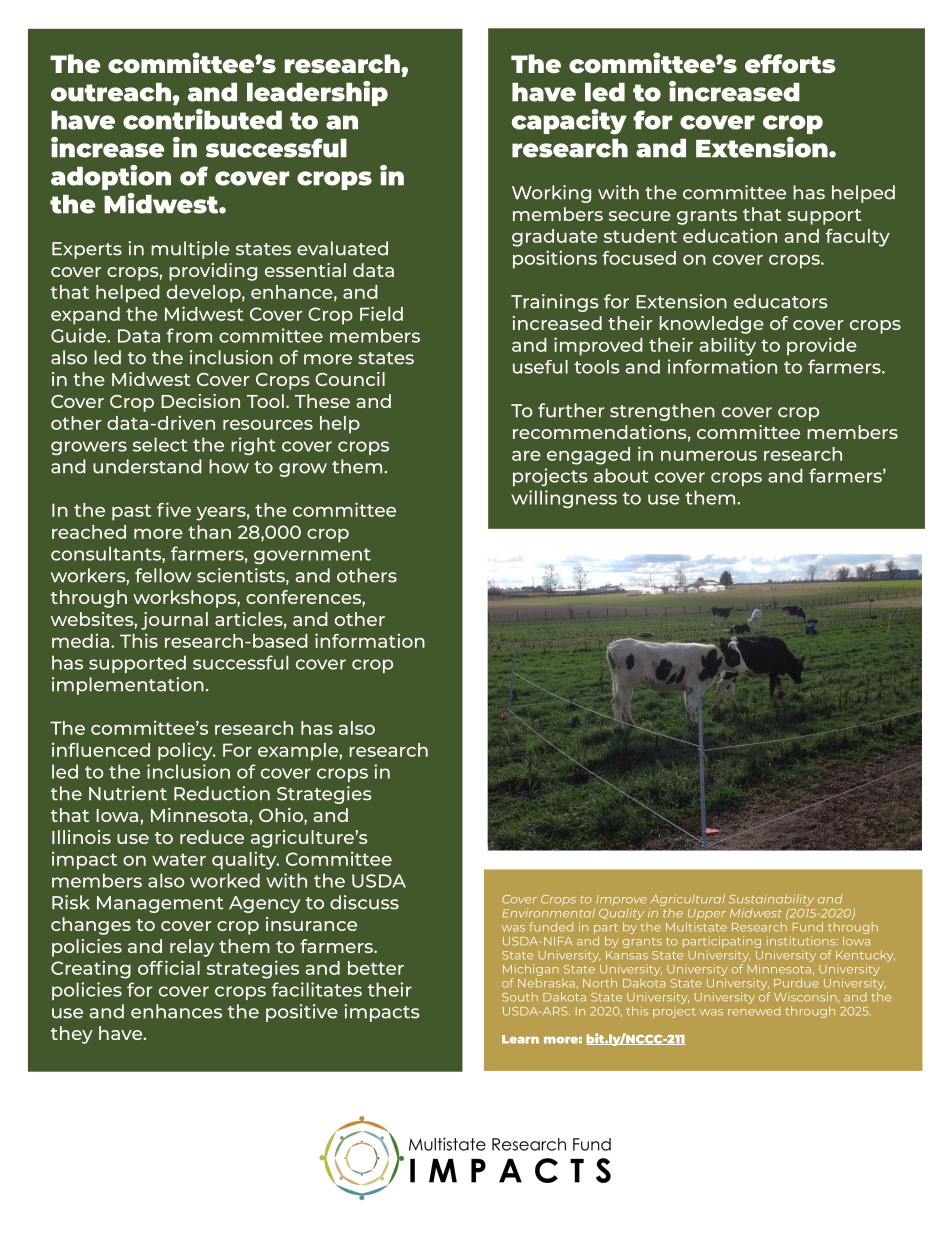 The image size is (952, 1233). I want to click on fellow, so click(163, 575).
